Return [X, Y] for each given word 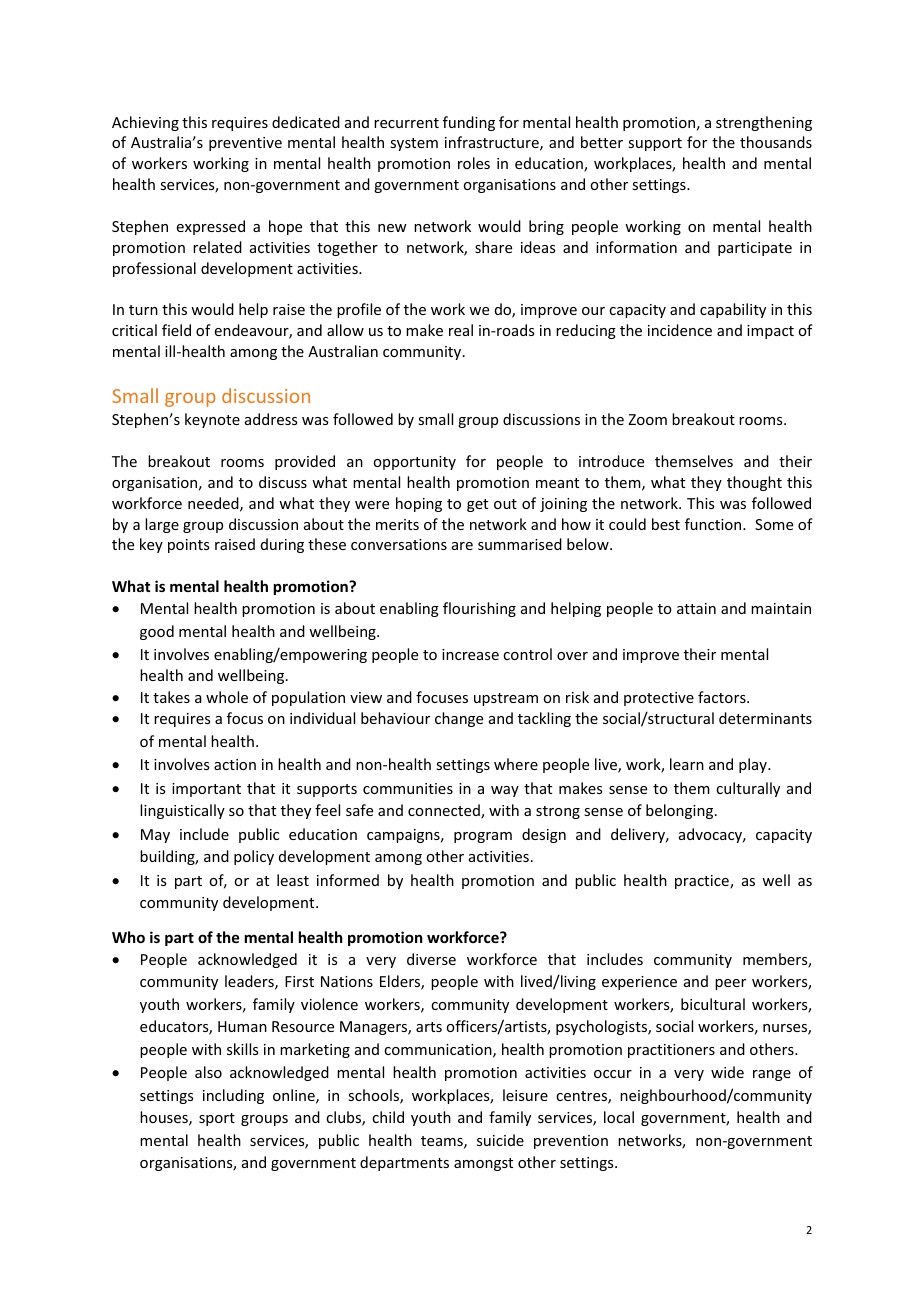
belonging [681, 811]
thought [754, 483]
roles [474, 163]
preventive [245, 144]
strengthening [764, 123]
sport [217, 1119]
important [206, 790]
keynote [212, 420]
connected [445, 811]
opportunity [414, 463]
